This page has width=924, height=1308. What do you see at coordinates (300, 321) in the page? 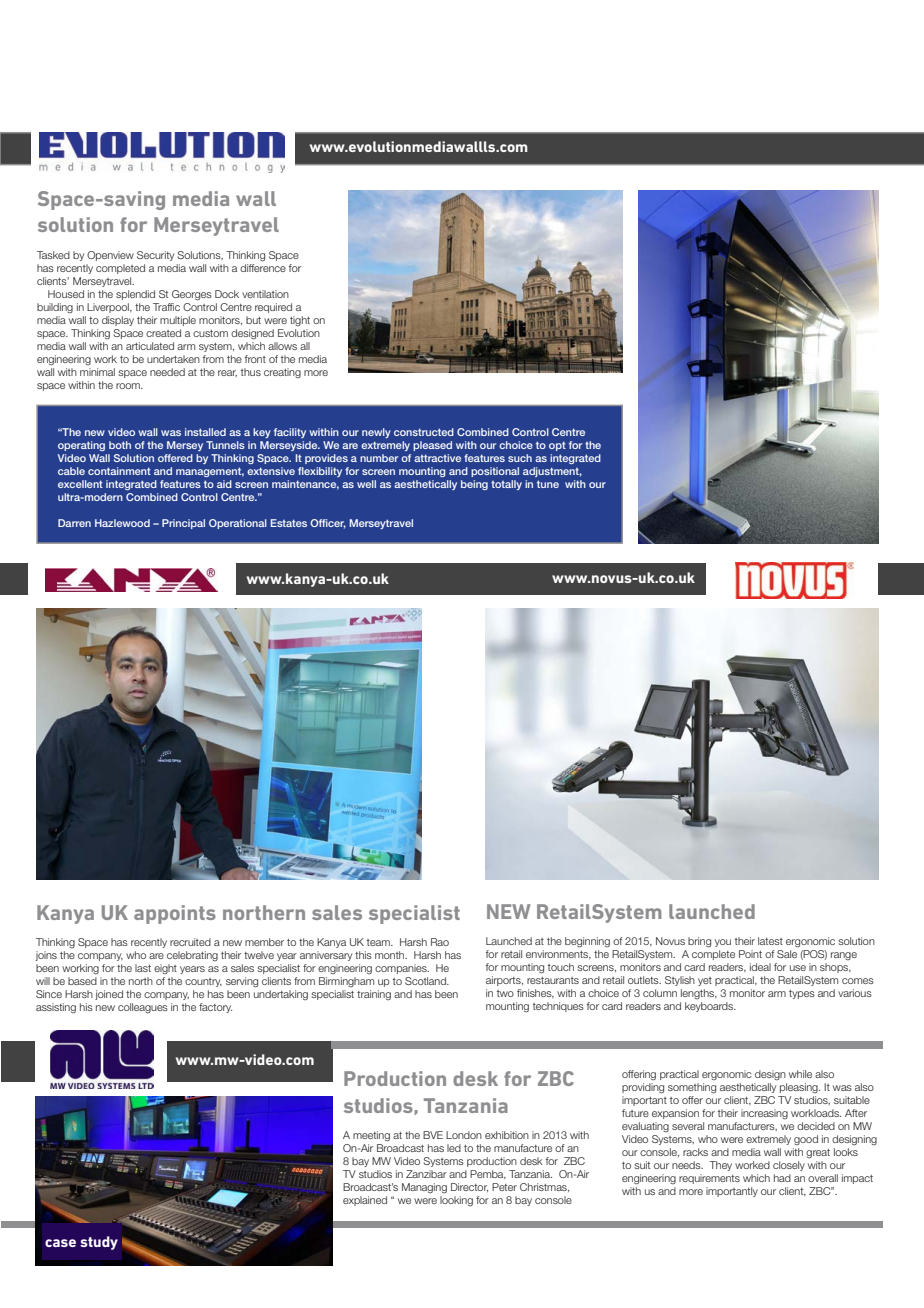
I see `tight` at bounding box center [300, 321].
